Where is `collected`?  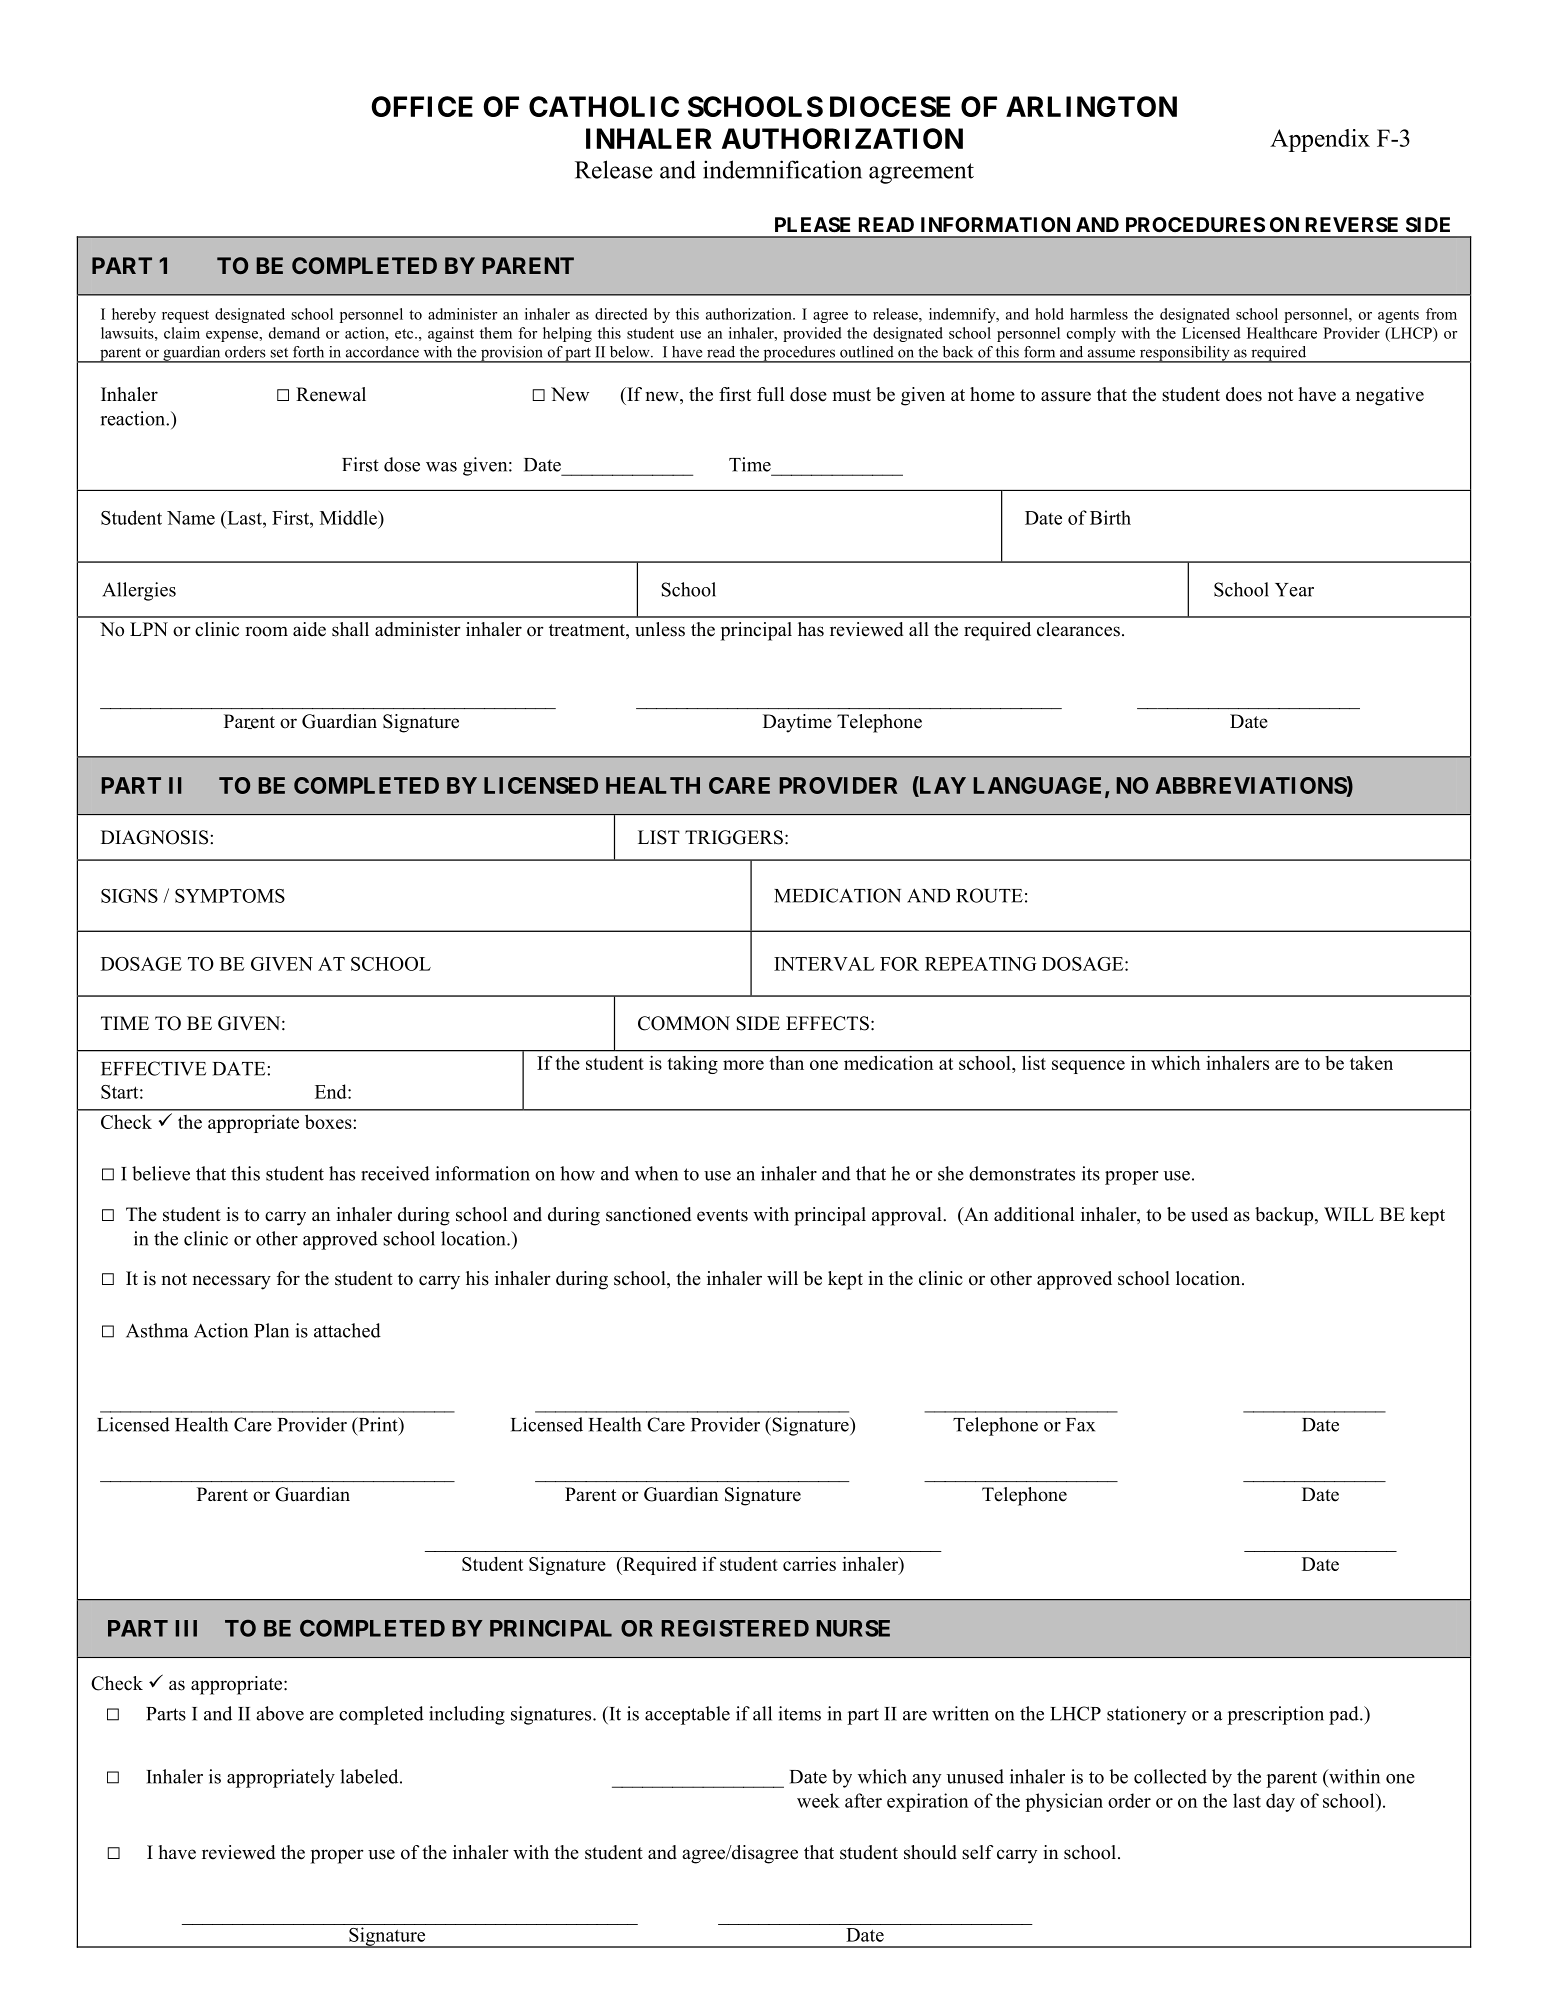 collected is located at coordinates (1170, 1776).
